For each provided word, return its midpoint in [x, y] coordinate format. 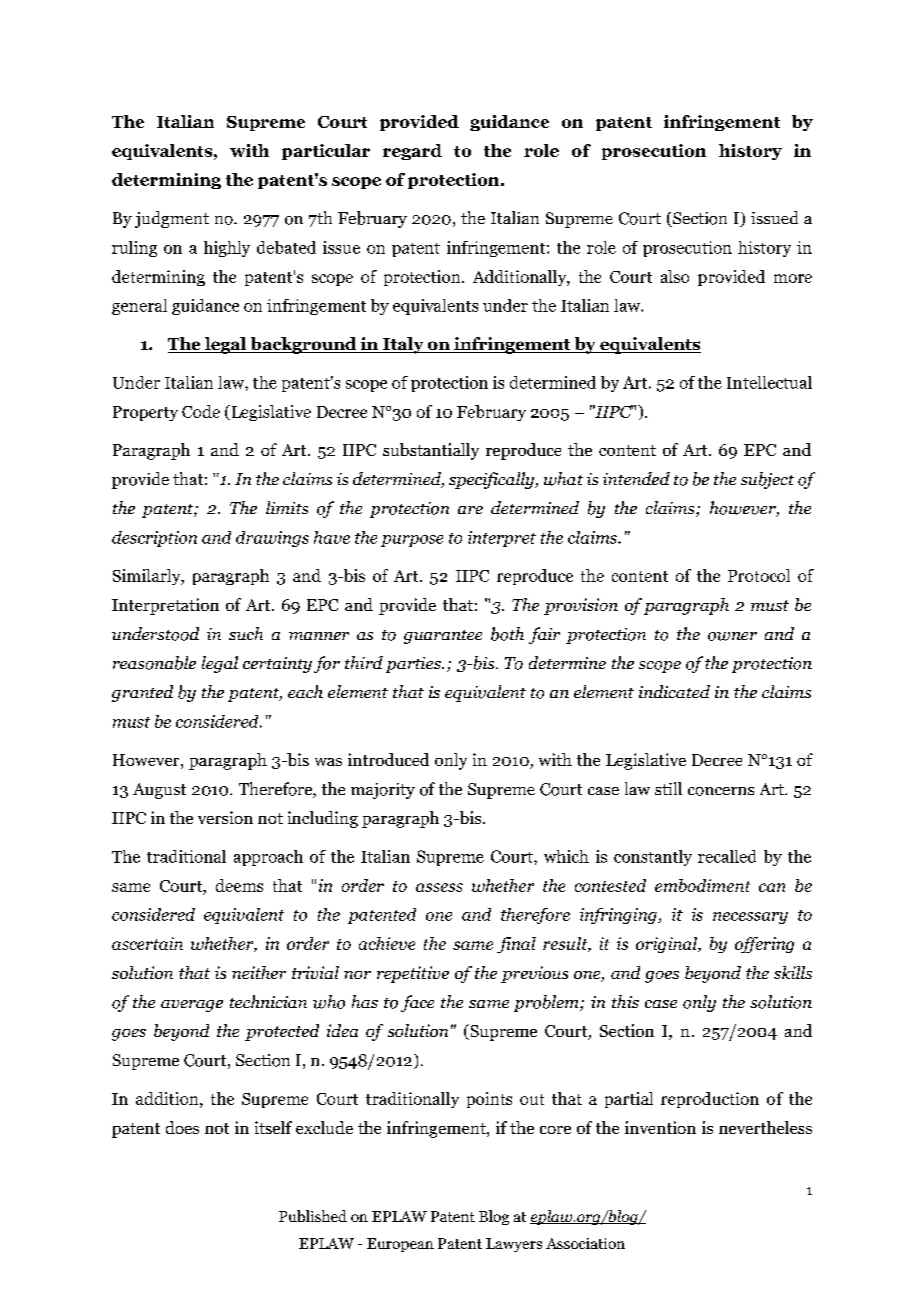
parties [414, 665]
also [675, 276]
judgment [172, 219]
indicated [674, 691]
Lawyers [514, 1245]
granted [142, 693]
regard [412, 152]
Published [313, 1216]
